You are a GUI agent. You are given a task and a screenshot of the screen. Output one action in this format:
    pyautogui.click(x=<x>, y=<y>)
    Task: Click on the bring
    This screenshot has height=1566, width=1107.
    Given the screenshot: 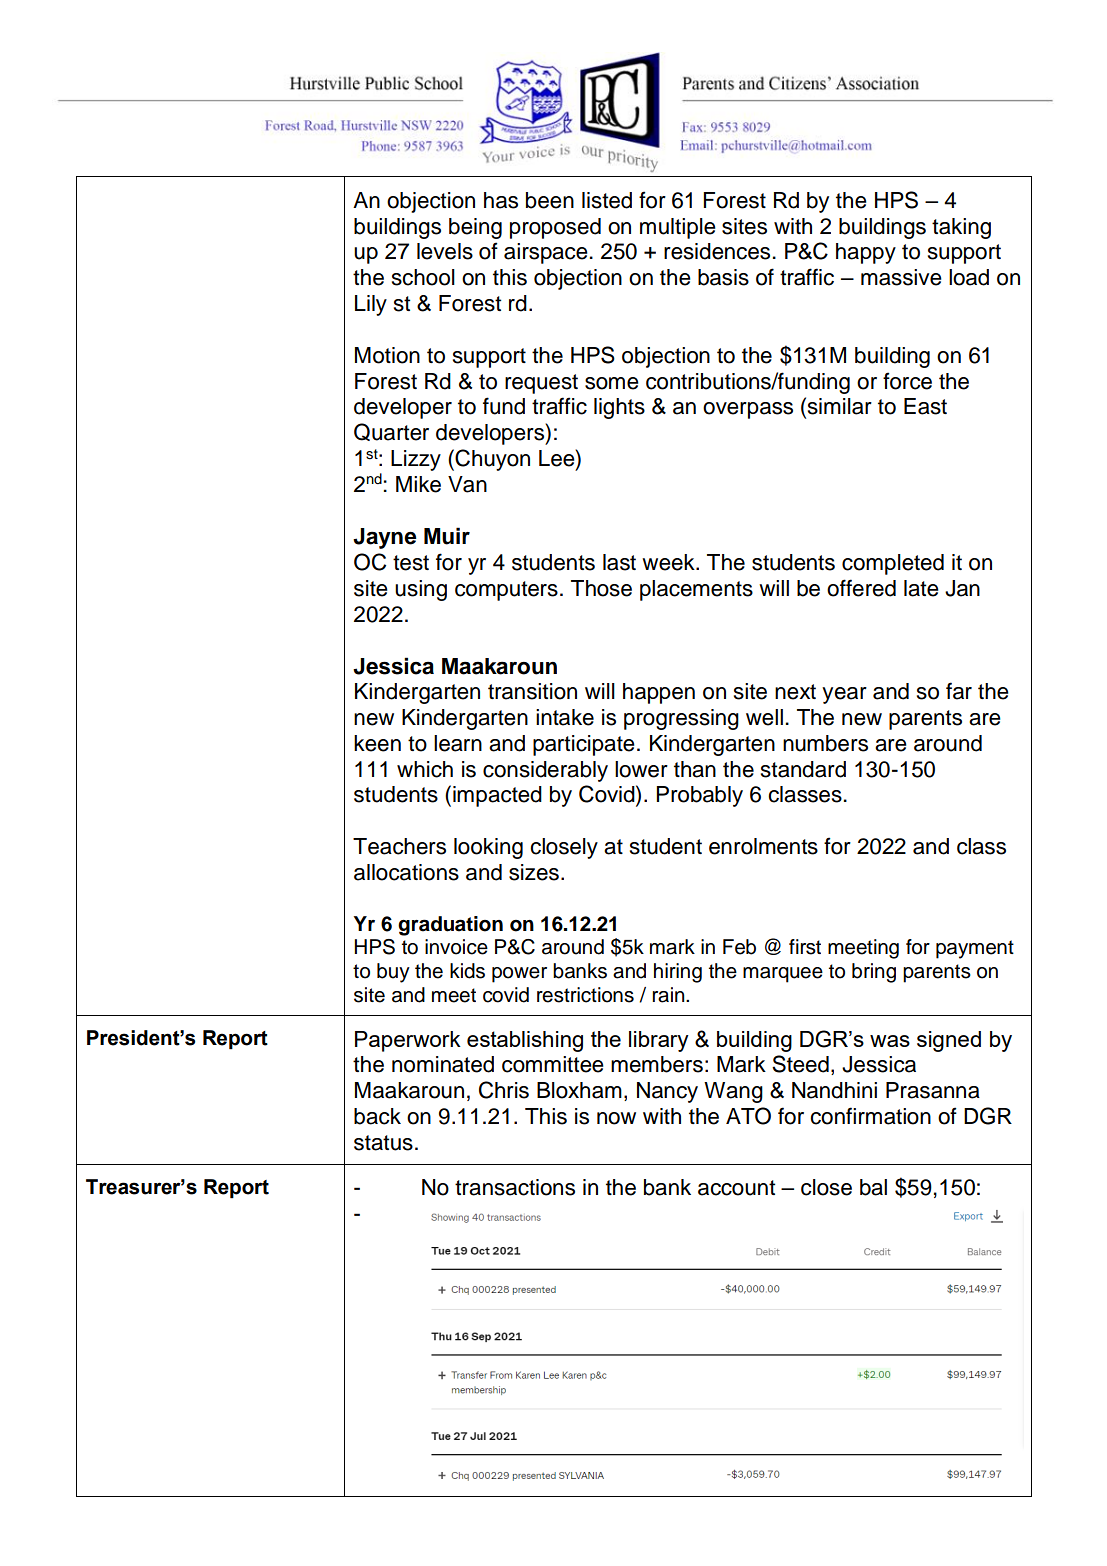 What is the action you would take?
    pyautogui.click(x=874, y=973)
